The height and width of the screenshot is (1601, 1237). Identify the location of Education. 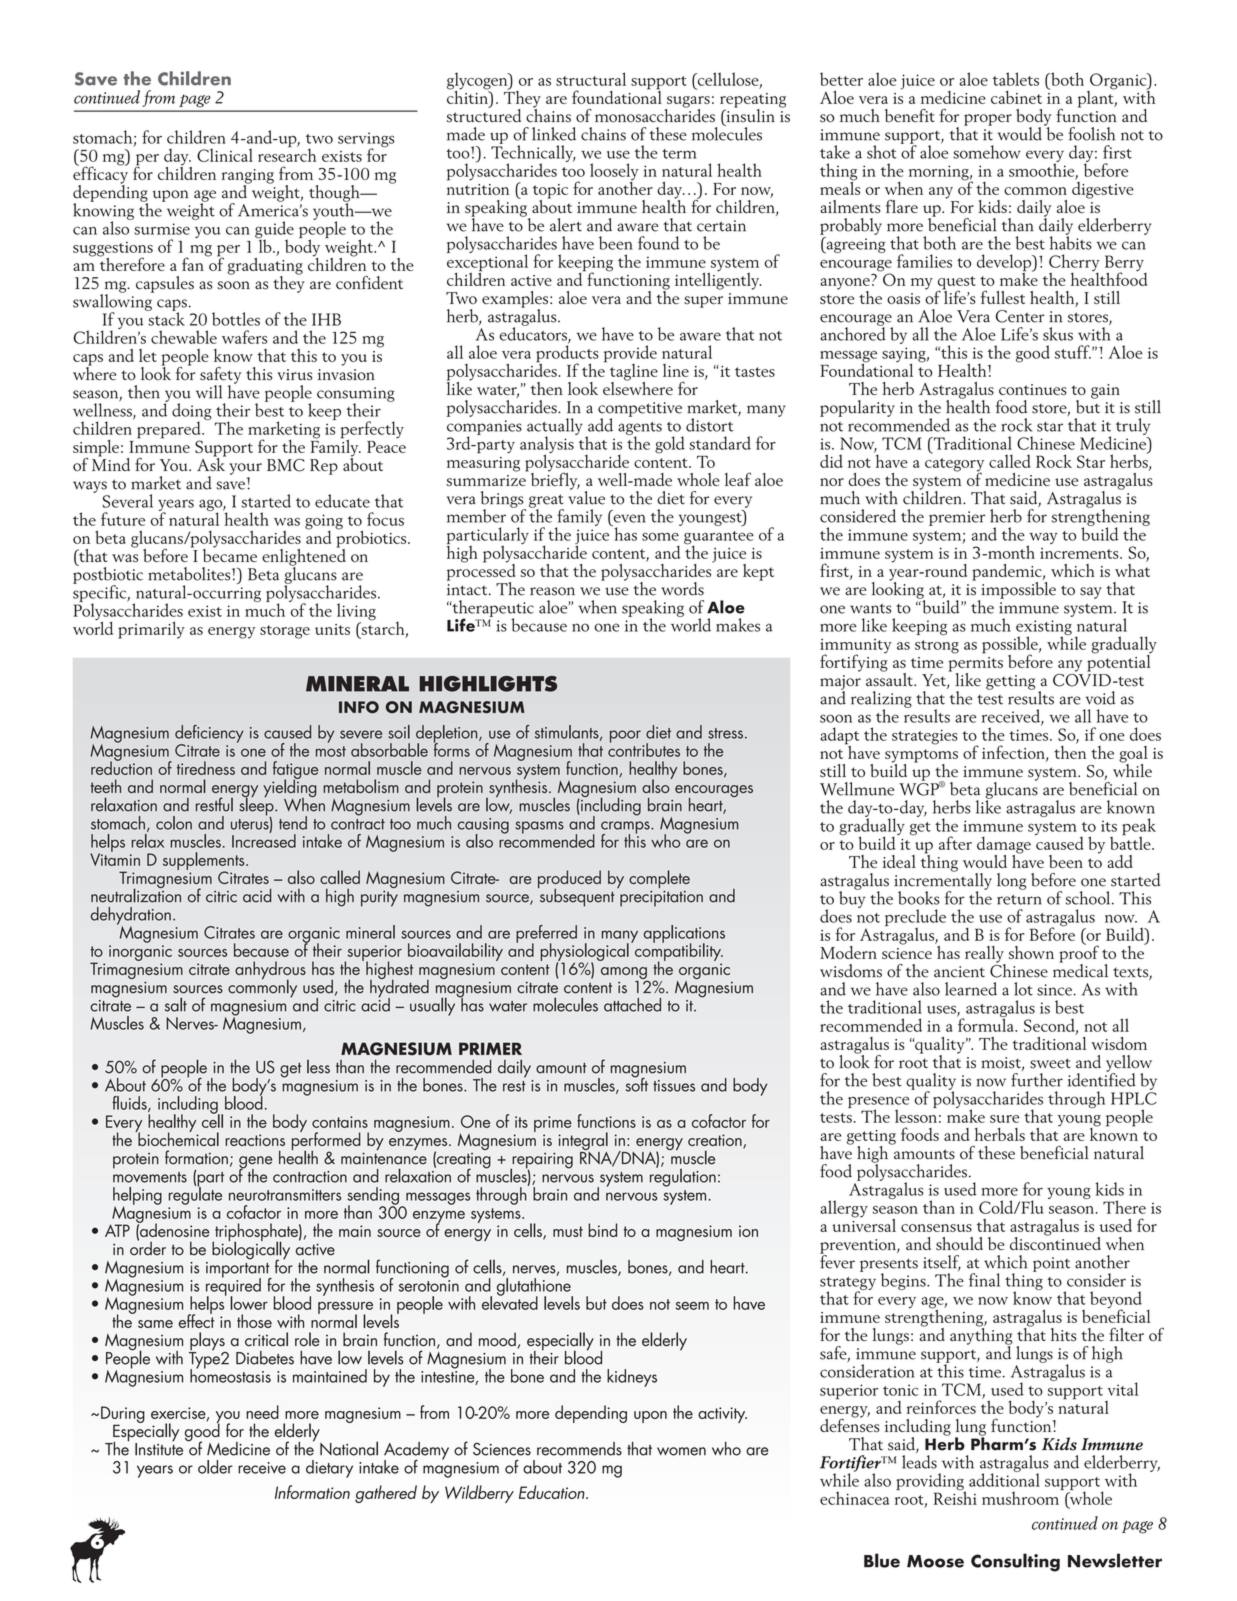
(553, 1492).
